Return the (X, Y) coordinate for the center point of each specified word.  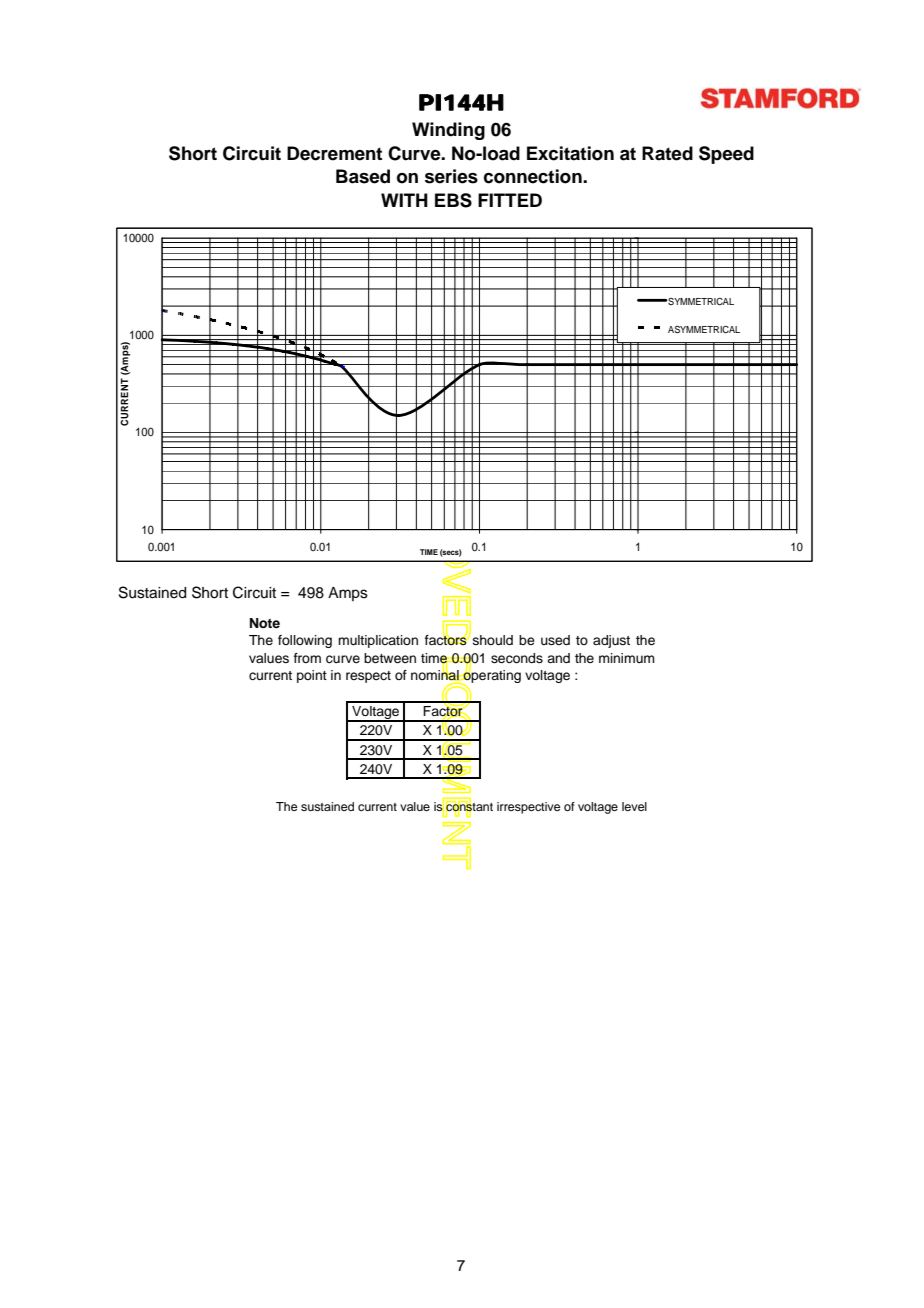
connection (534, 176)
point (312, 676)
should (493, 640)
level (634, 806)
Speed (726, 155)
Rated (667, 153)
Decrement (334, 153)
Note (265, 623)
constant (469, 807)
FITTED (510, 200)
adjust (611, 641)
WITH (404, 200)
